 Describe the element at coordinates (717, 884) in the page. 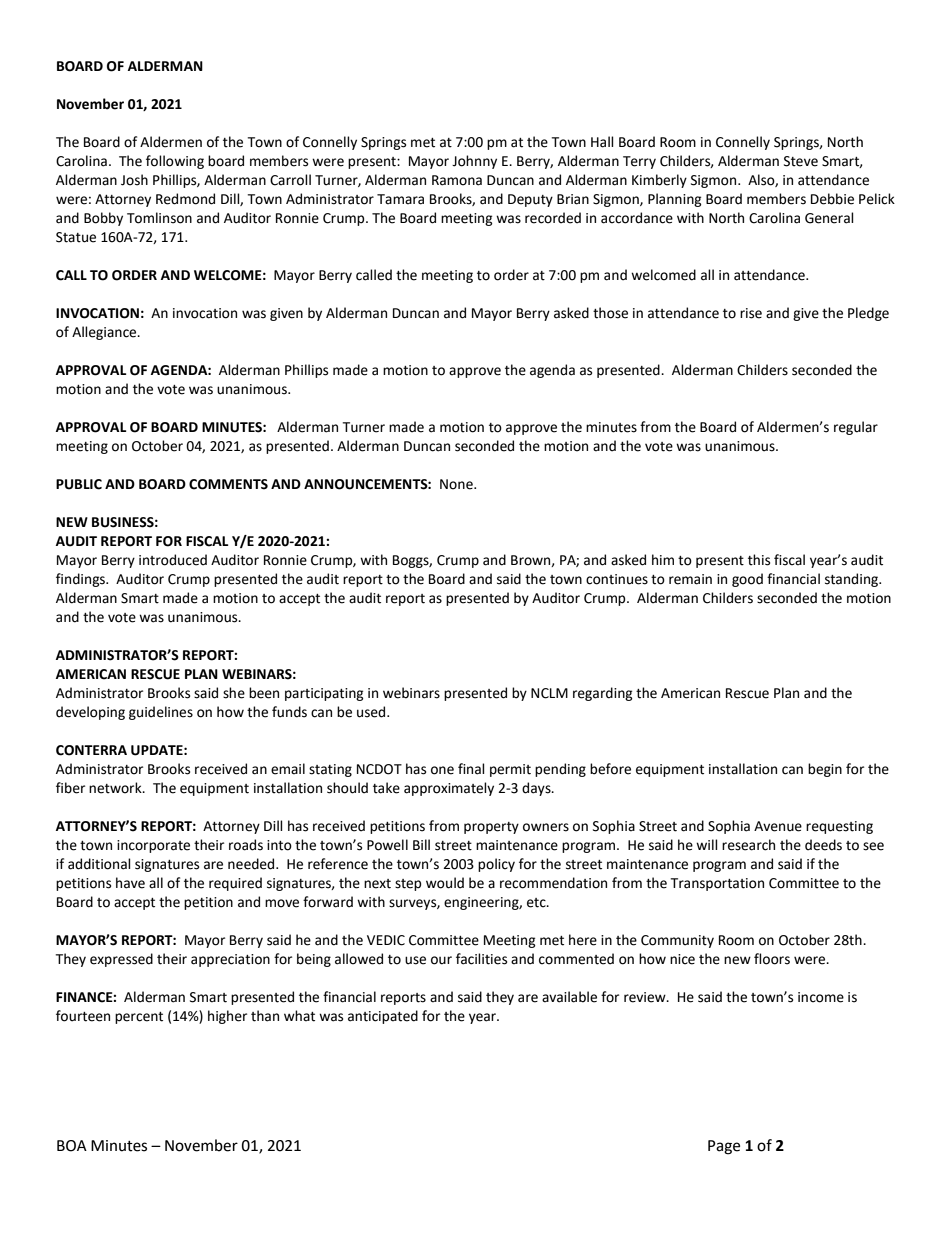

I see `Transportation` at that location.
